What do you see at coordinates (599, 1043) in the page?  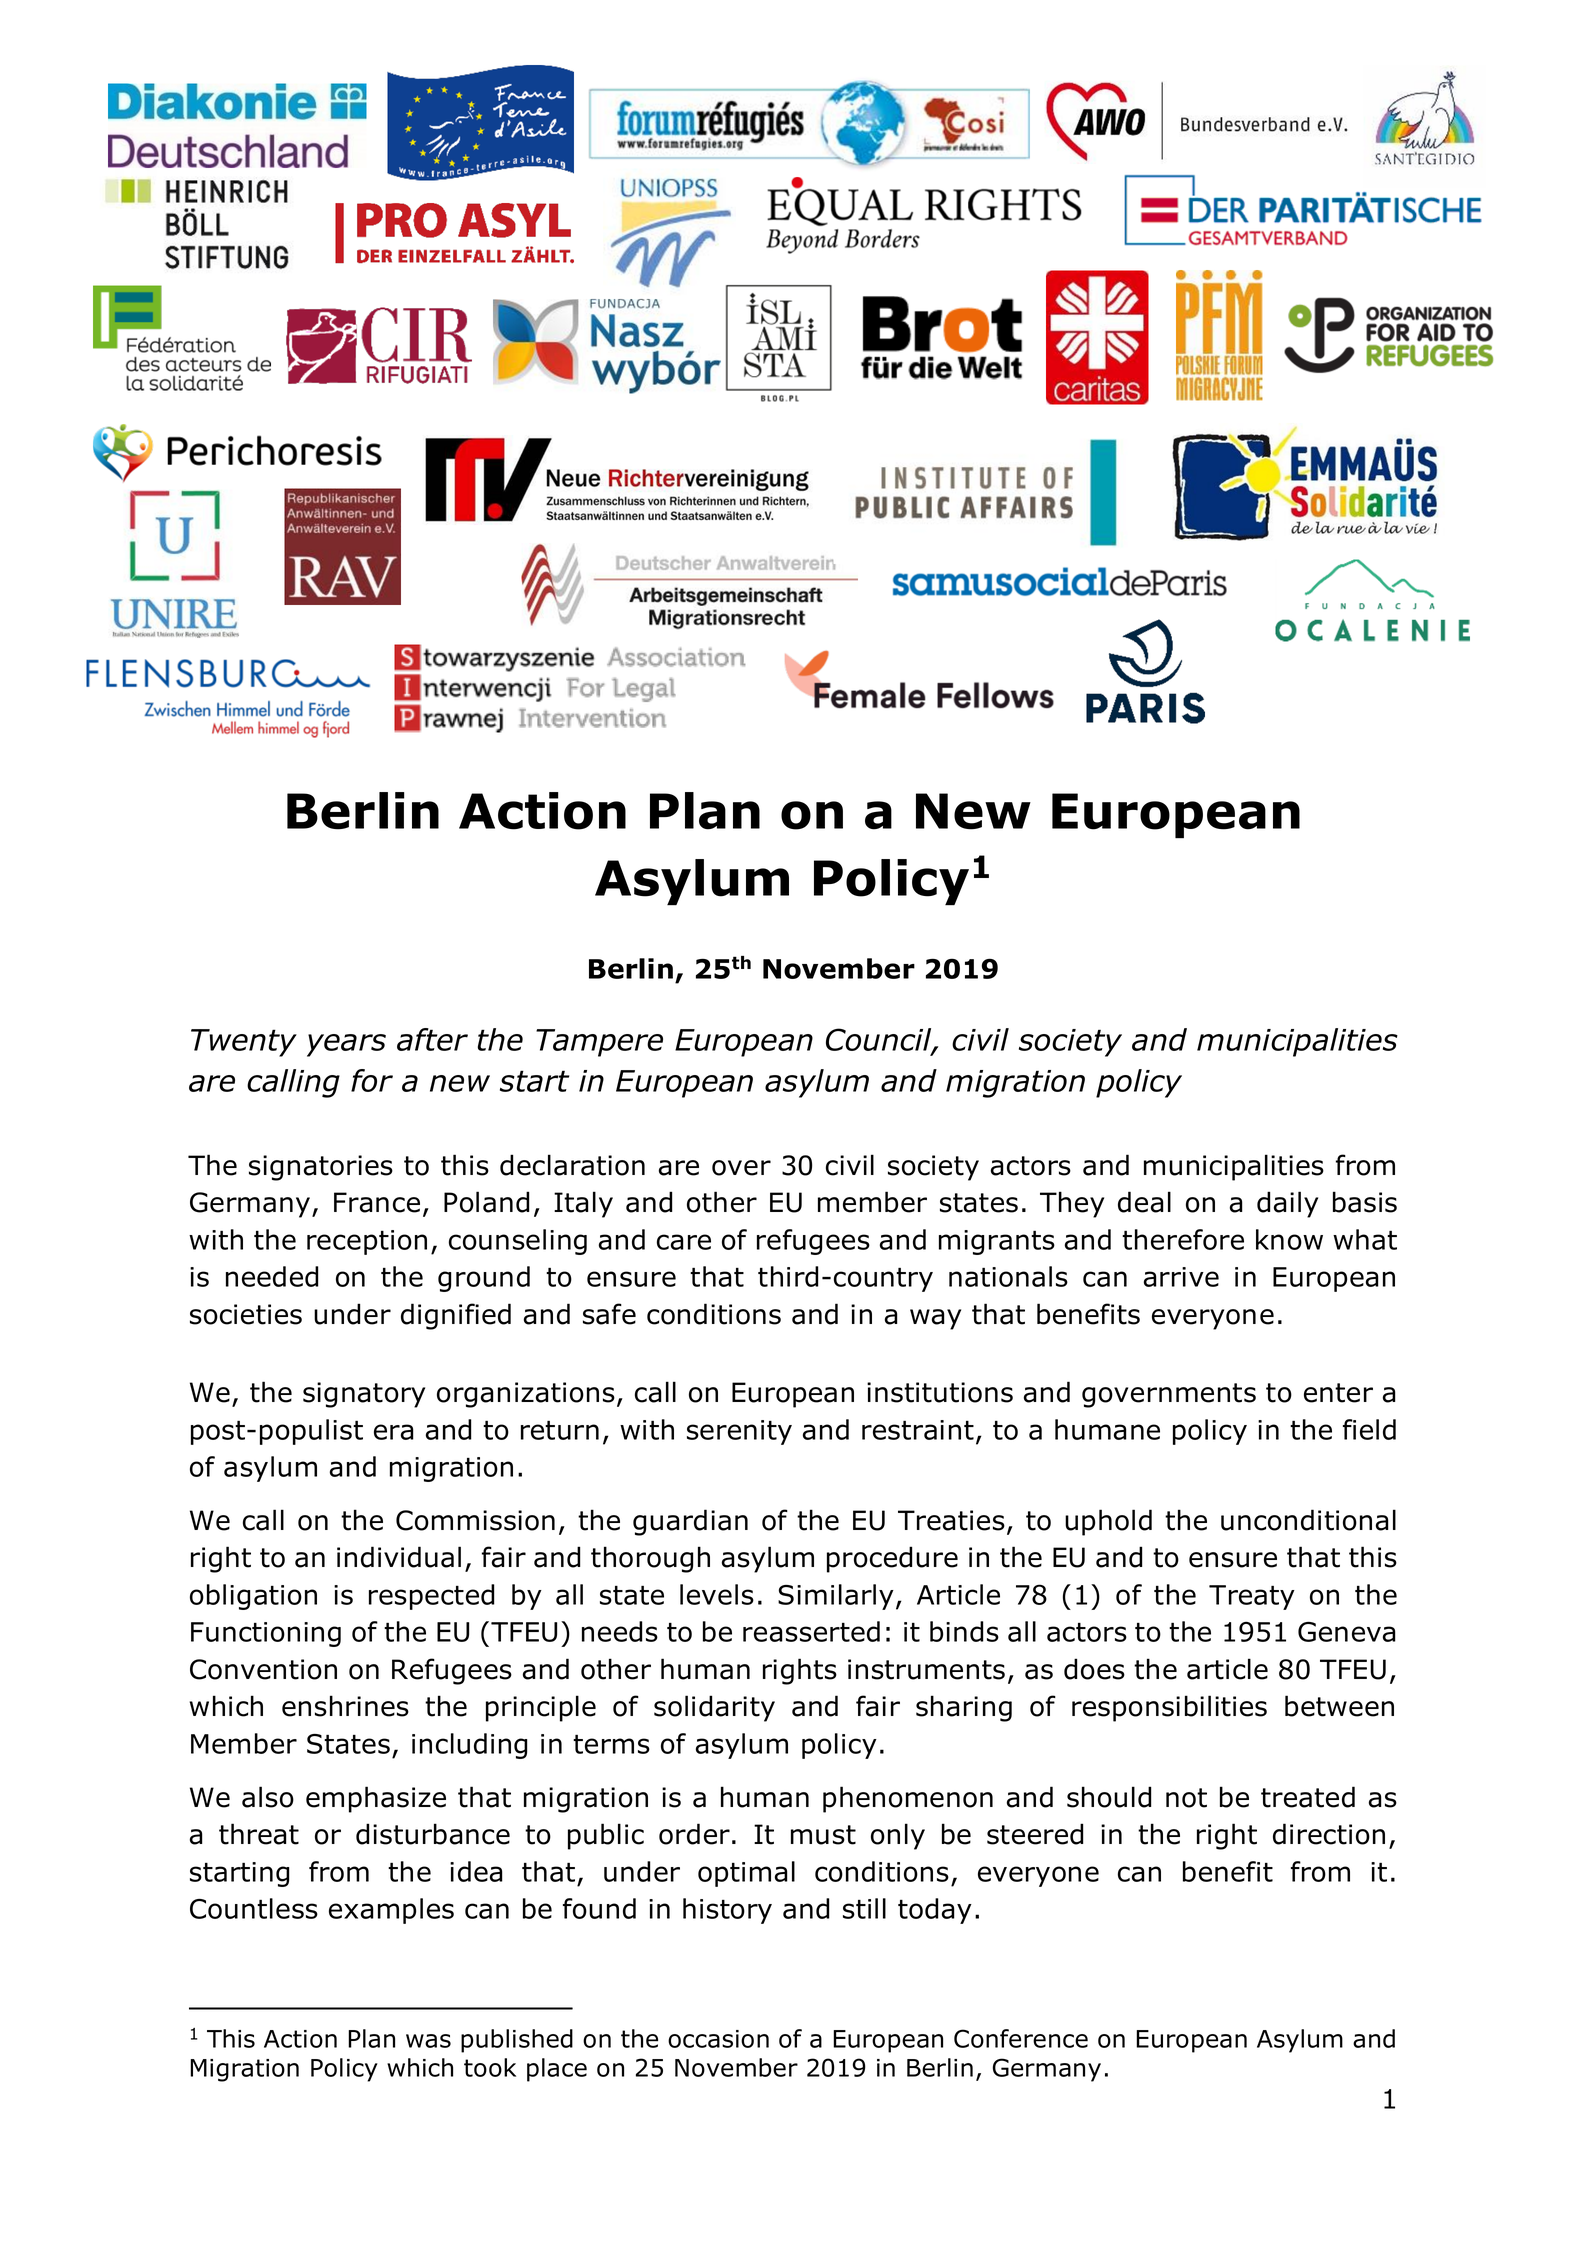 I see `Tampere` at bounding box center [599, 1043].
